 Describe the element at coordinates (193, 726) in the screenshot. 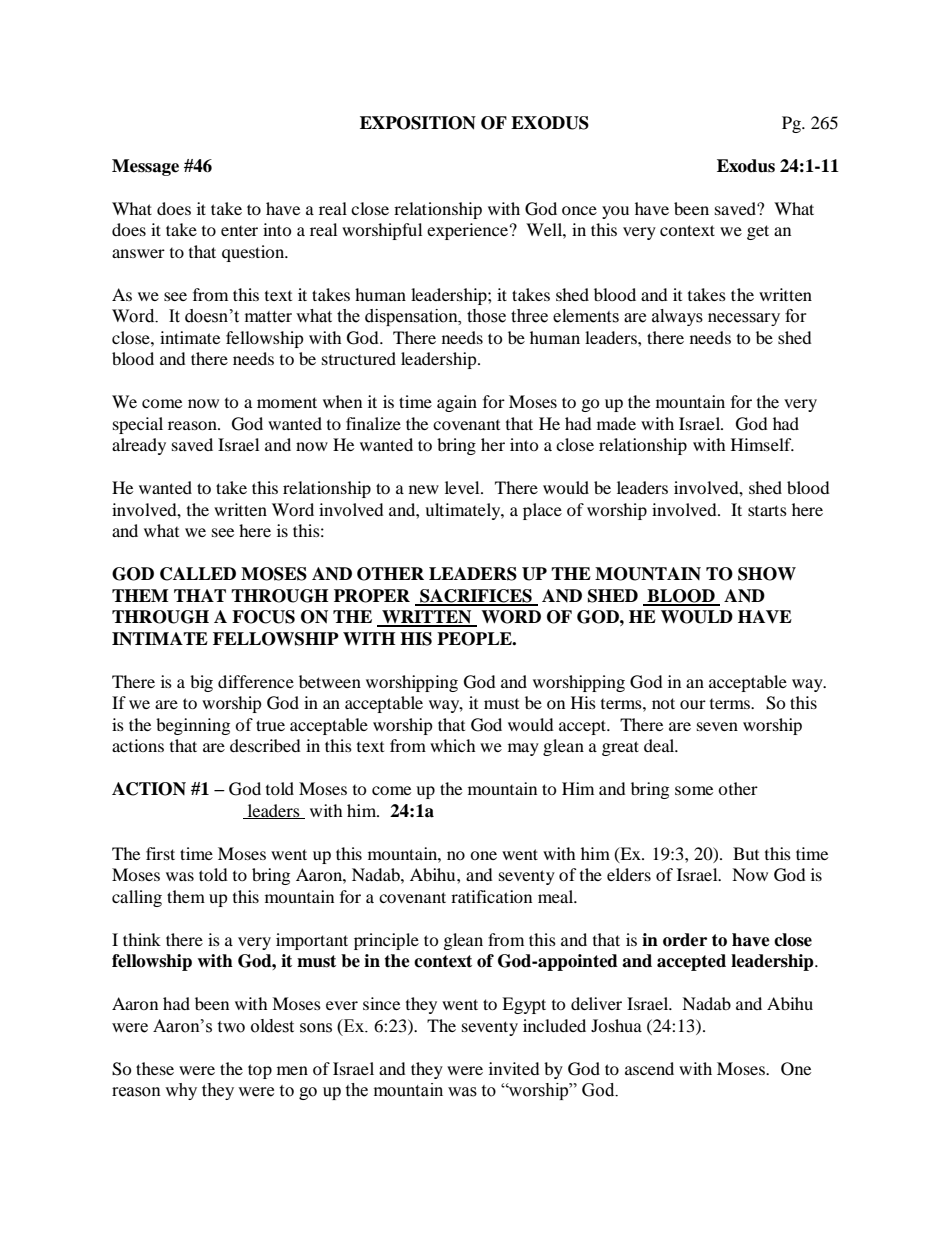

I see `beginning` at that location.
